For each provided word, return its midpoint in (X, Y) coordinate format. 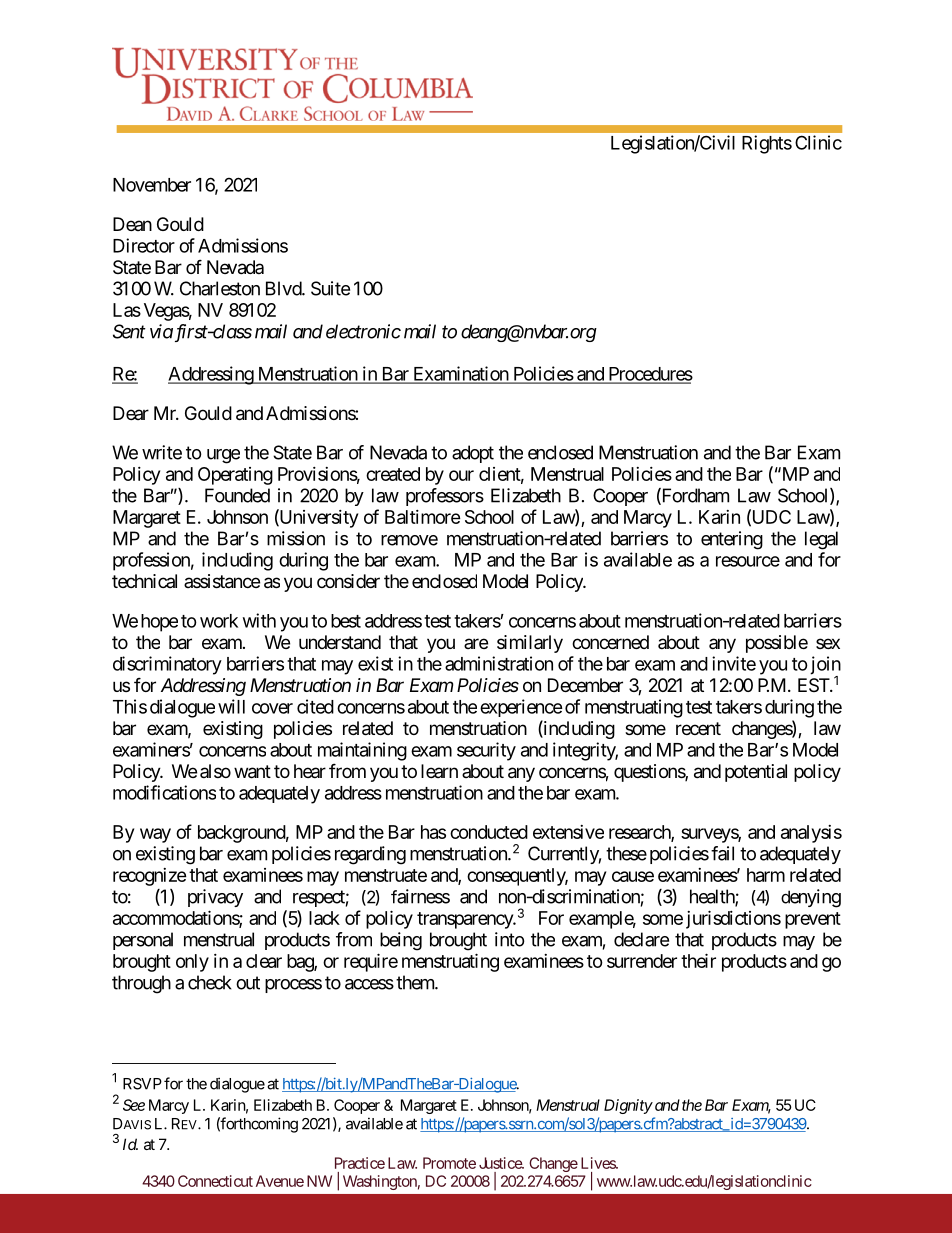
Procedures (649, 375)
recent (698, 728)
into (510, 939)
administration (499, 663)
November (152, 185)
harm (766, 875)
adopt (473, 454)
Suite (330, 288)
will (231, 706)
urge (223, 456)
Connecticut (215, 1181)
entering (732, 540)
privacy (215, 898)
